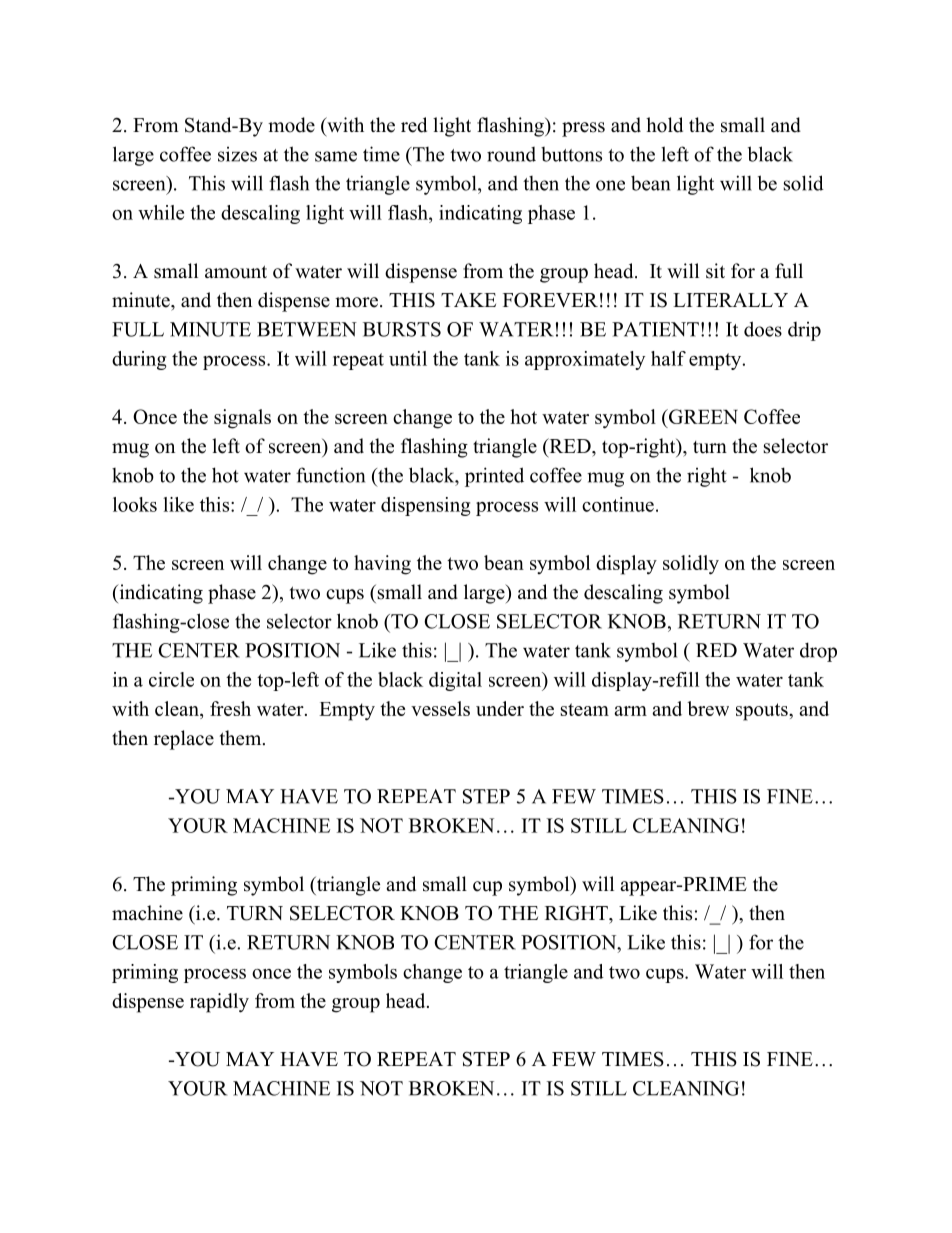 This page has height=1233, width=952. What do you see at coordinates (511, 154) in the page?
I see `round` at bounding box center [511, 154].
